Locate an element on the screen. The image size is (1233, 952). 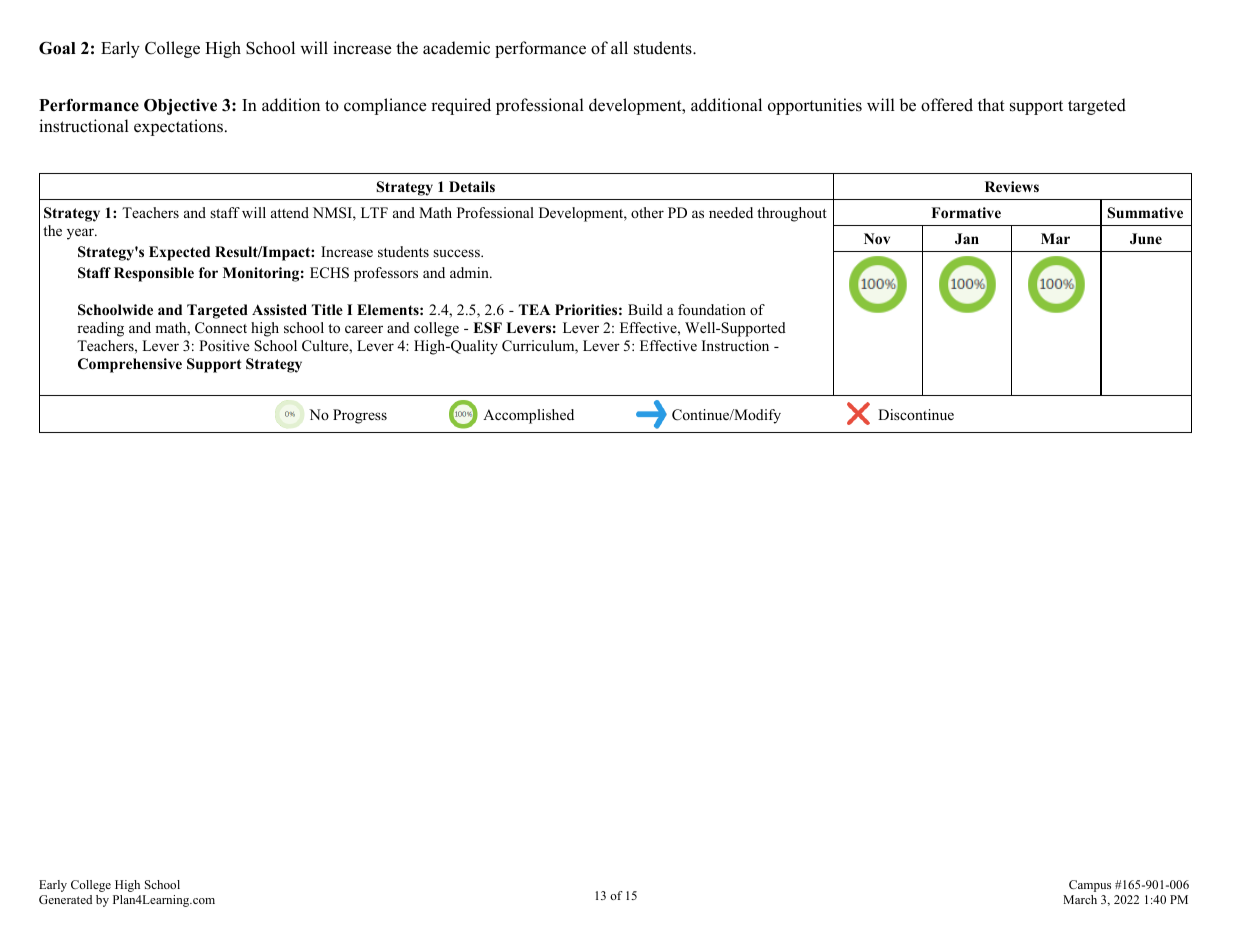
all is located at coordinates (619, 47).
